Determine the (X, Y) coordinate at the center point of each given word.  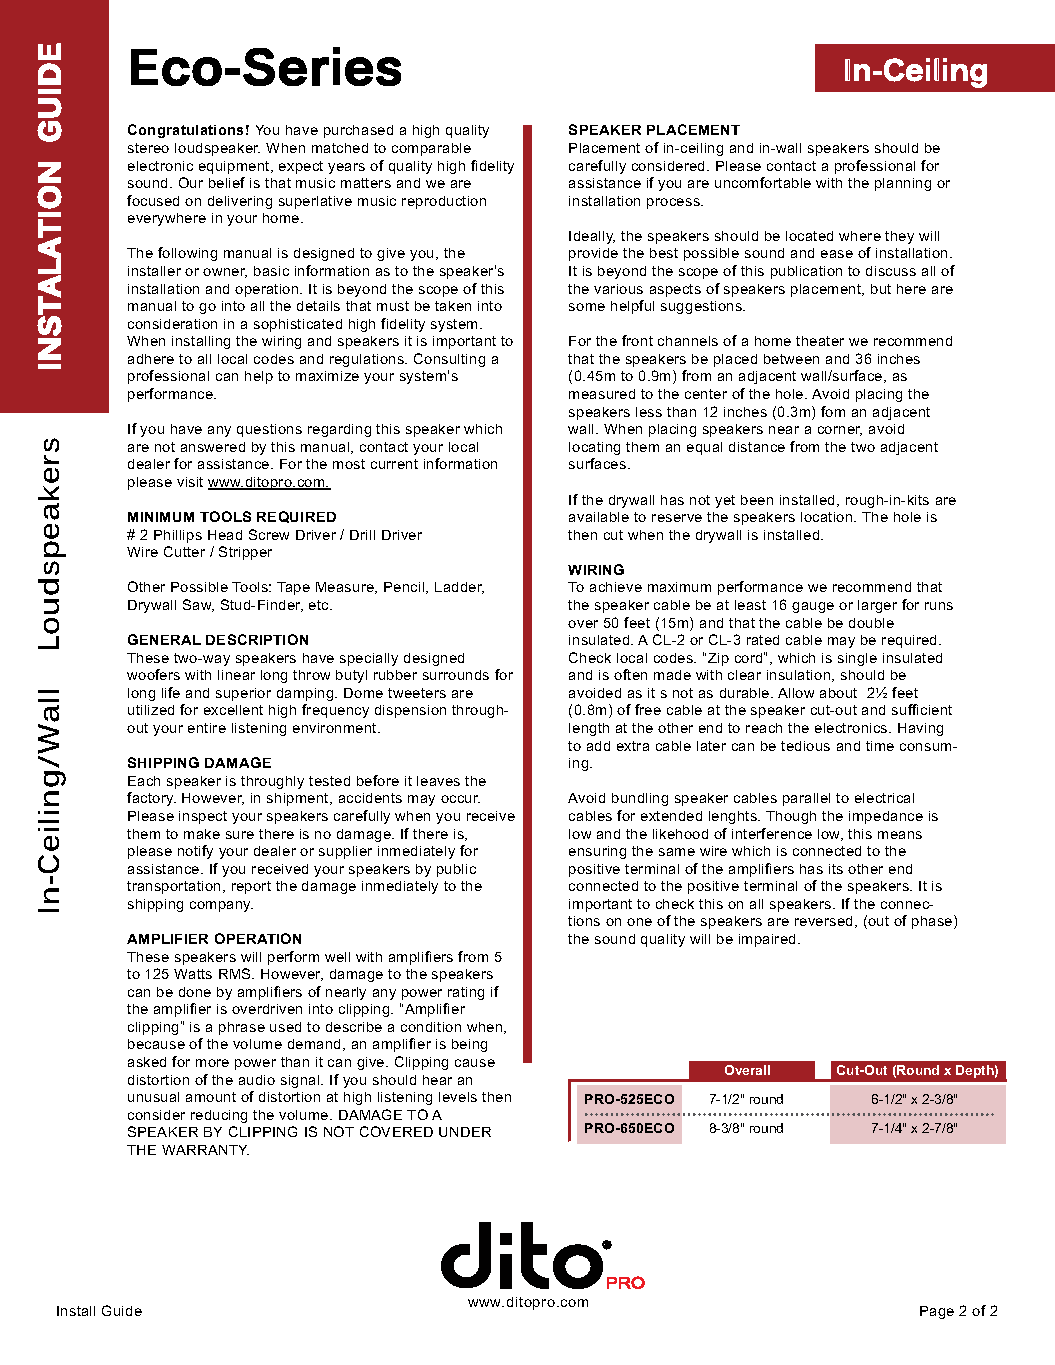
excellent (233, 710)
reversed (823, 921)
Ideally (592, 237)
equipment (235, 167)
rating (466, 993)
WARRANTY (205, 1150)
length (589, 729)
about (838, 693)
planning (903, 184)
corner (840, 431)
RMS (236, 973)
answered (213, 447)
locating (594, 448)
